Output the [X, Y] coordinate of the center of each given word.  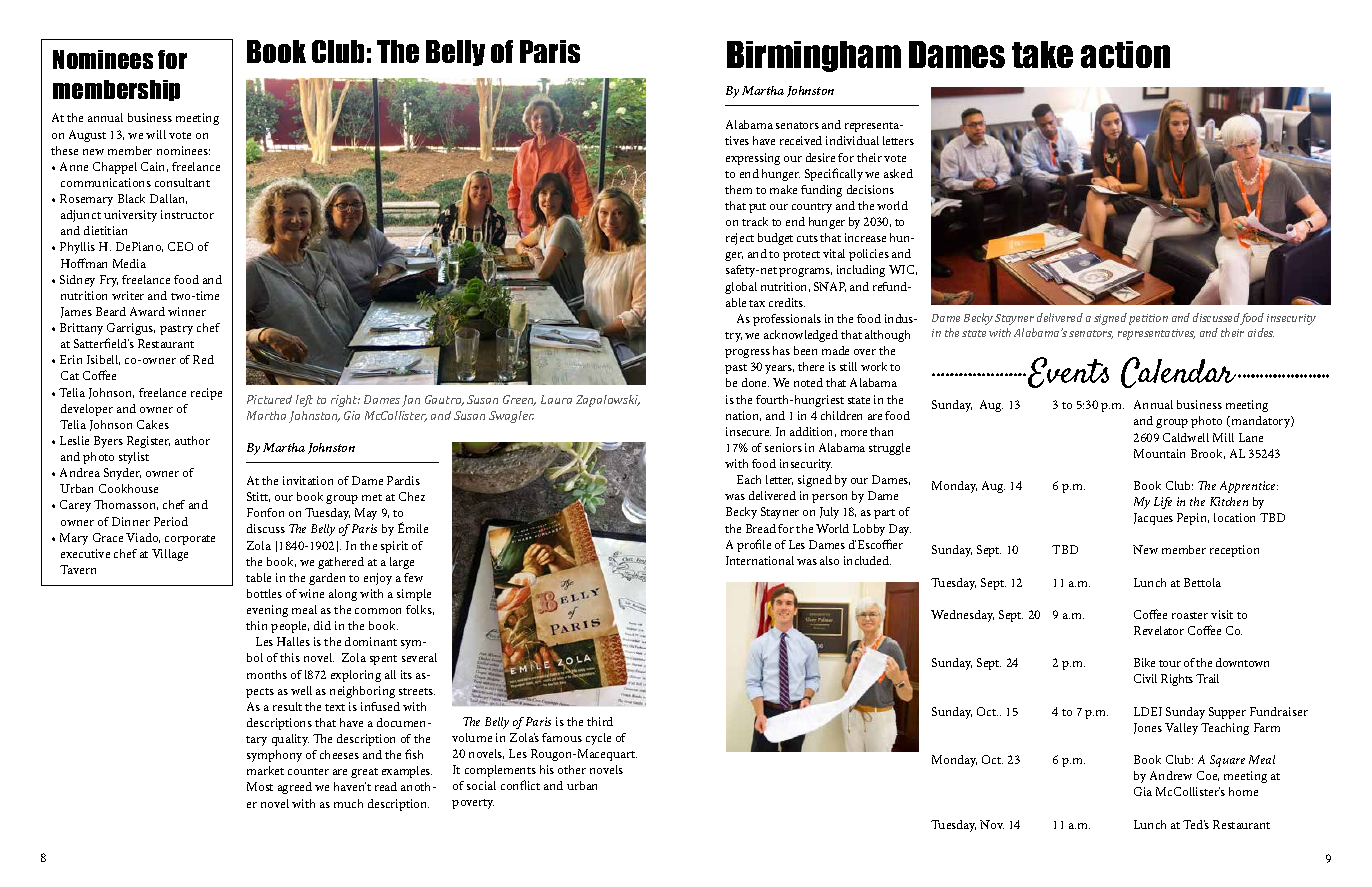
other [572, 769]
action [1125, 54]
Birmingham [814, 56]
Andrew [1171, 775]
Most [260, 786]
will [156, 134]
